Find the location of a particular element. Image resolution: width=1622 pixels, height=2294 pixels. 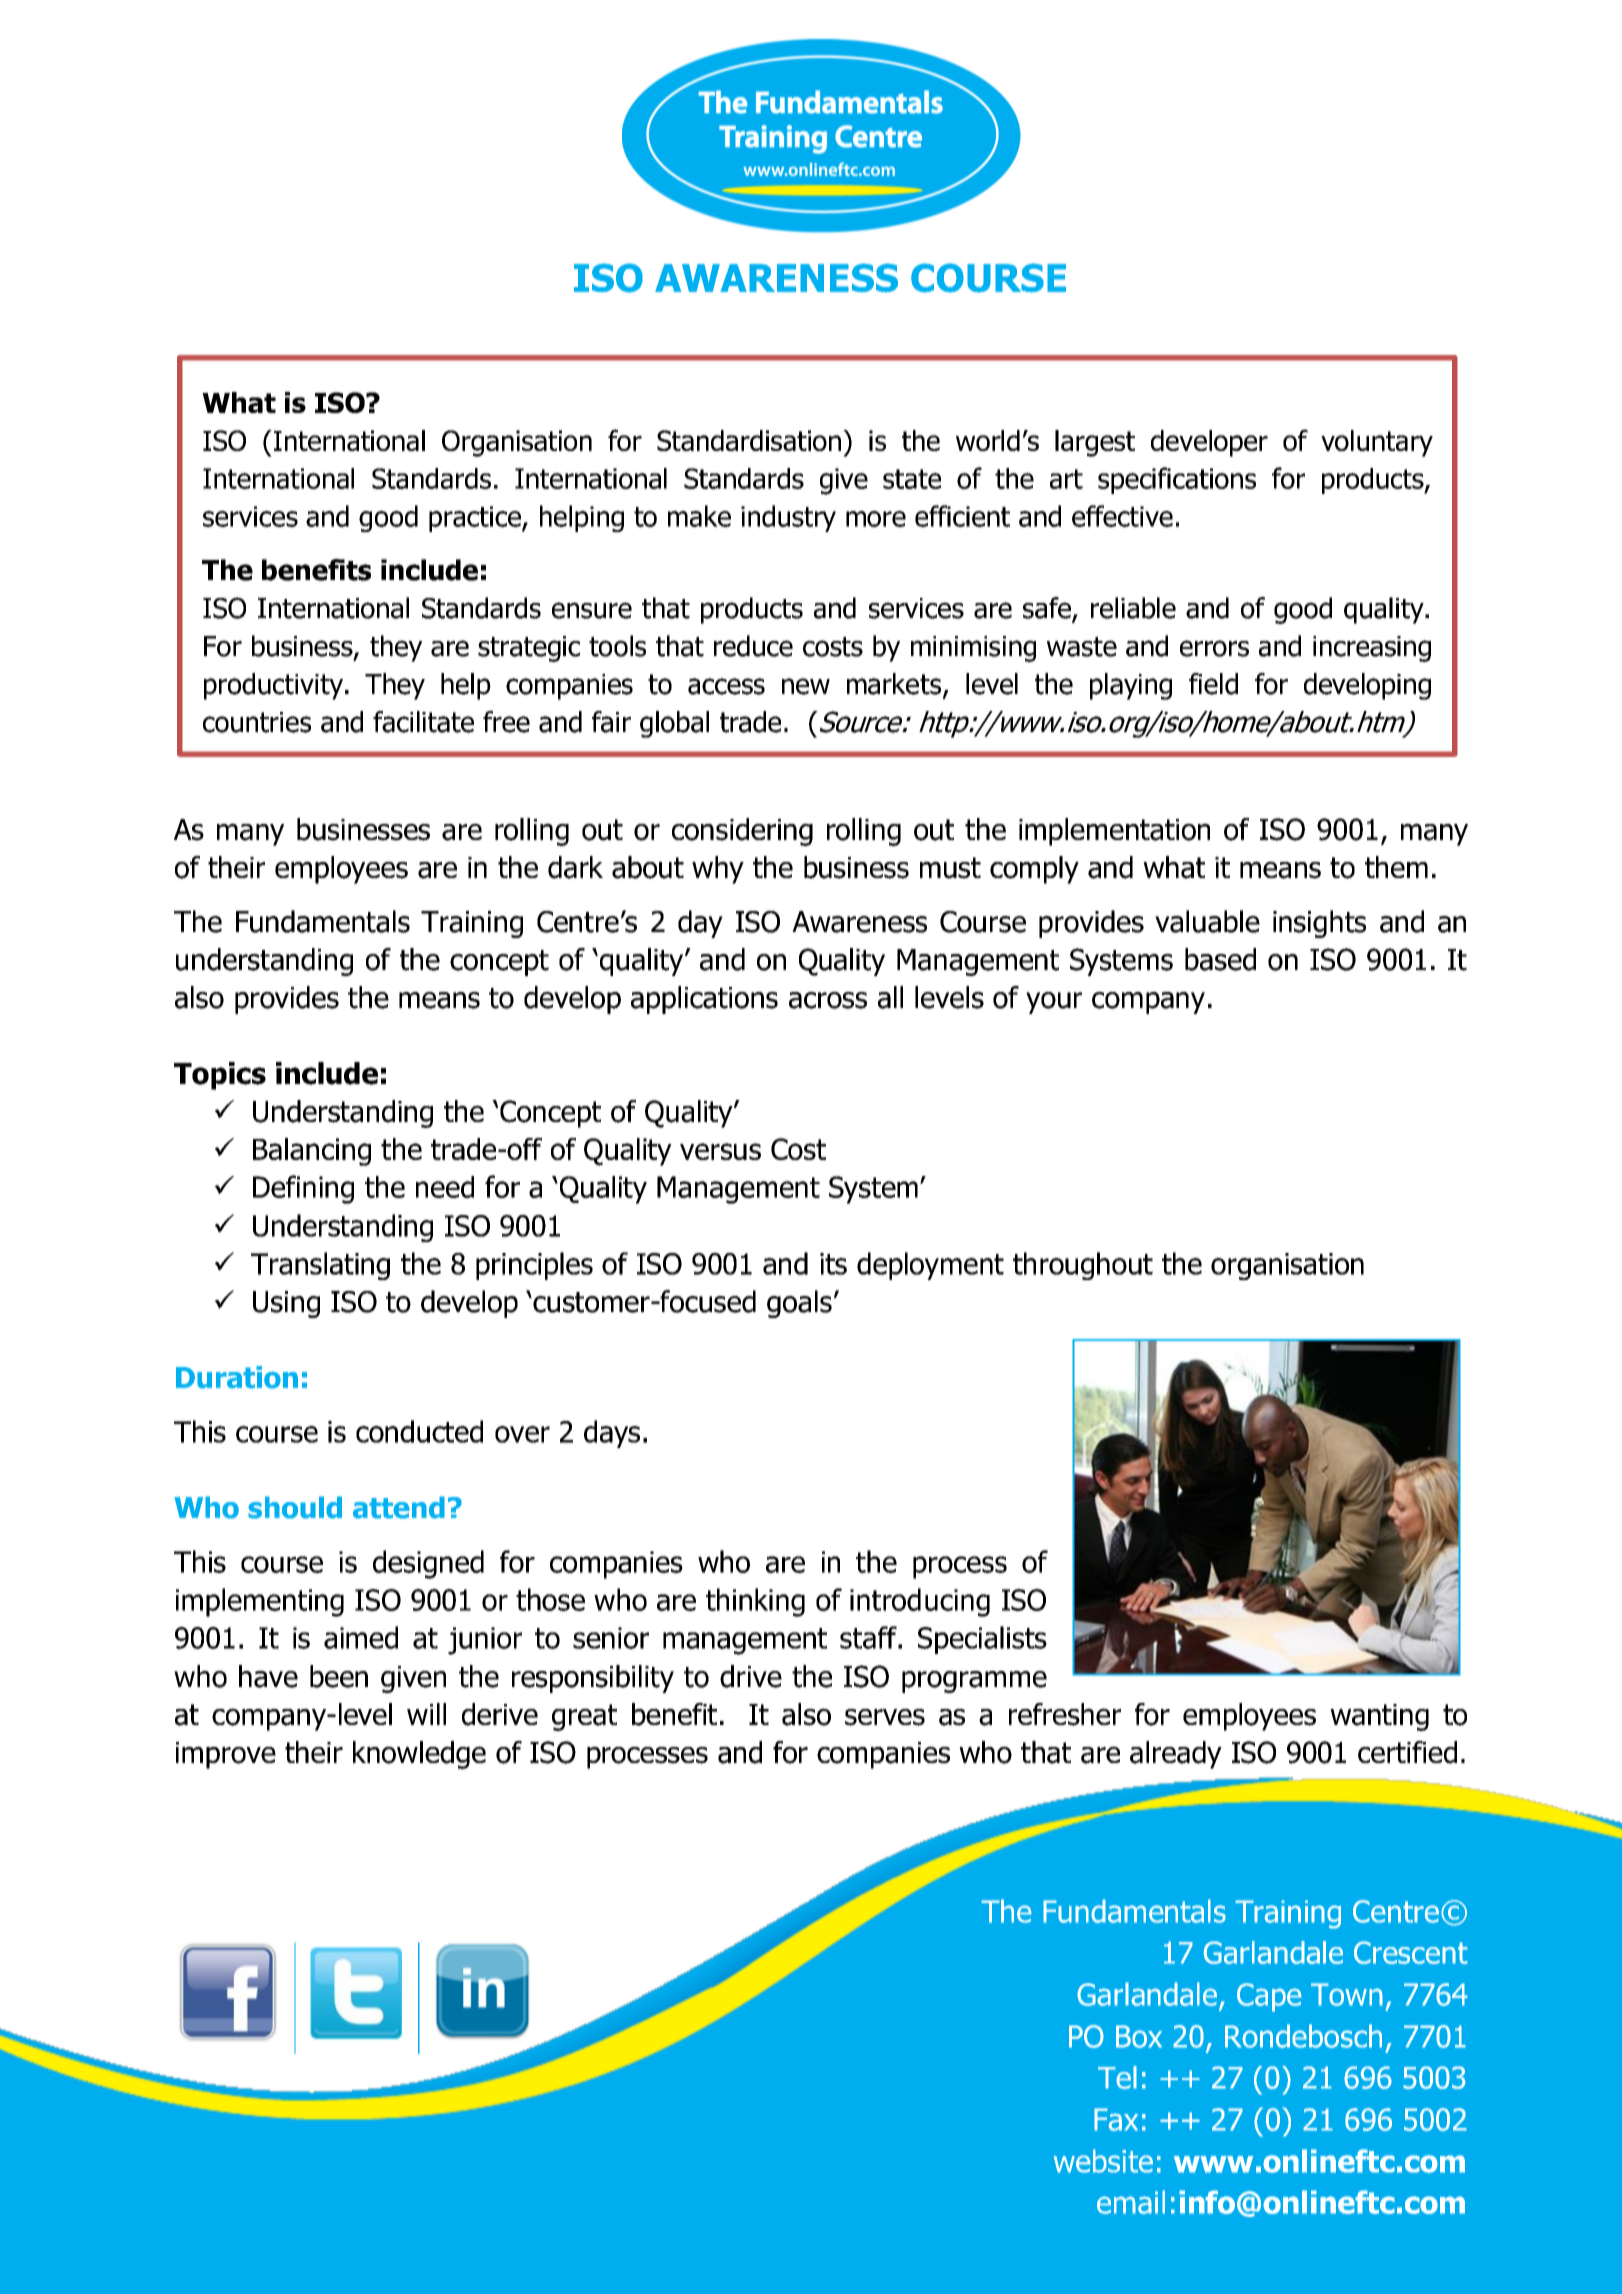

Translating is located at coordinates (320, 1266).
